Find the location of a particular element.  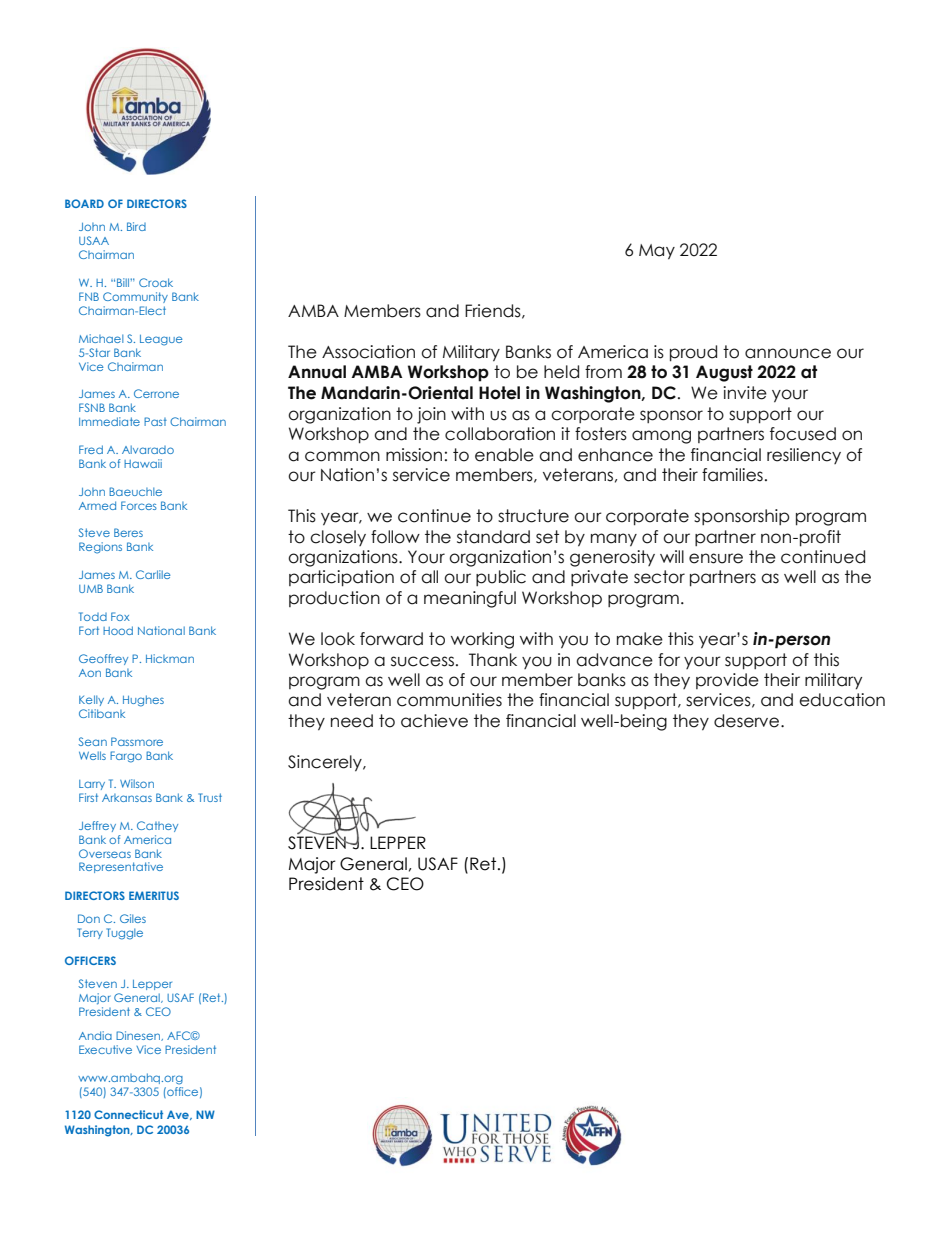

deserve is located at coordinates (748, 721).
